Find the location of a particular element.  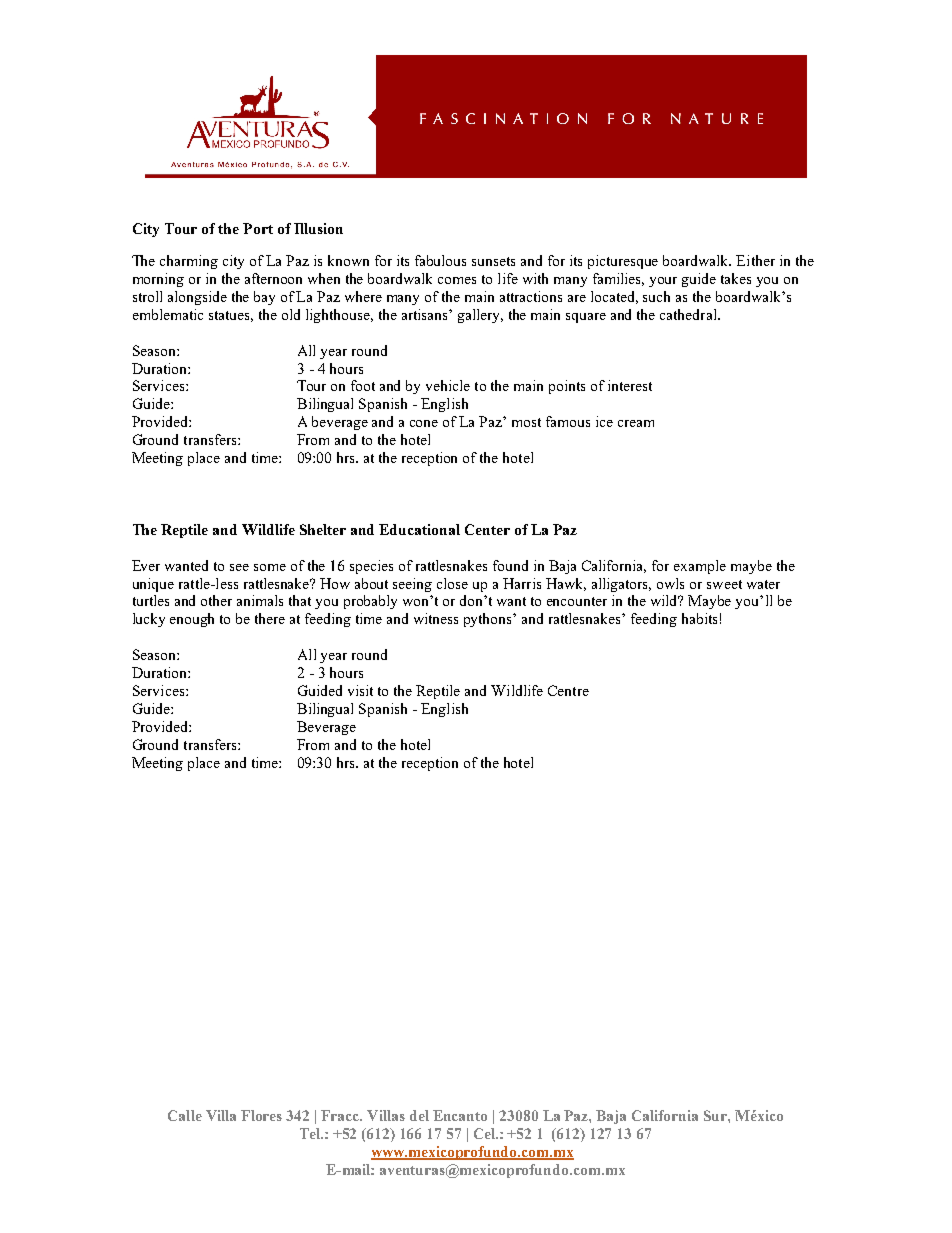

enough is located at coordinates (192, 620).
